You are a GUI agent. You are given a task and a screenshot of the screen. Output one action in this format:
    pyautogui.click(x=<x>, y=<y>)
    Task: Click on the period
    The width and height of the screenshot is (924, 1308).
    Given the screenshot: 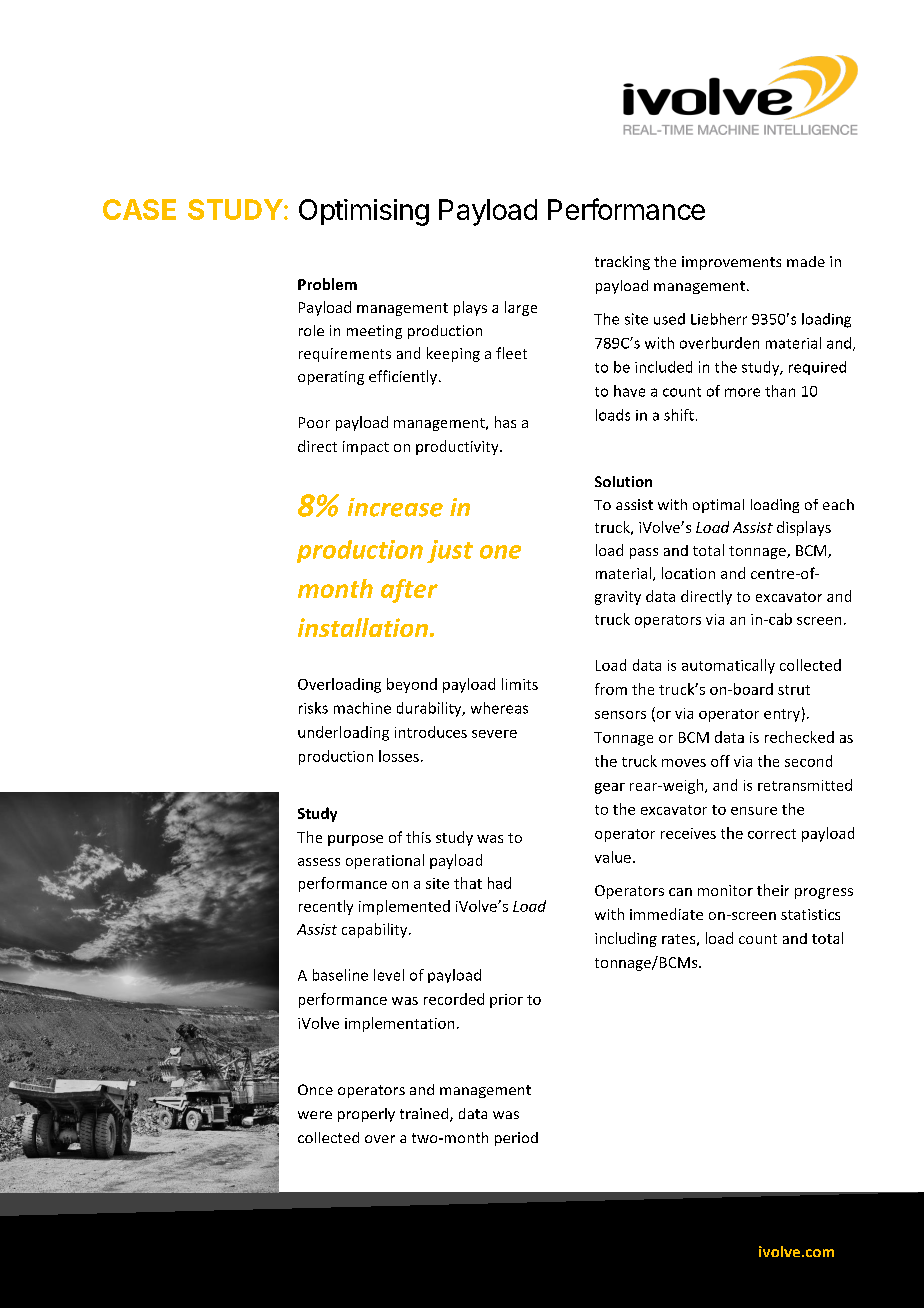 What is the action you would take?
    pyautogui.click(x=516, y=1139)
